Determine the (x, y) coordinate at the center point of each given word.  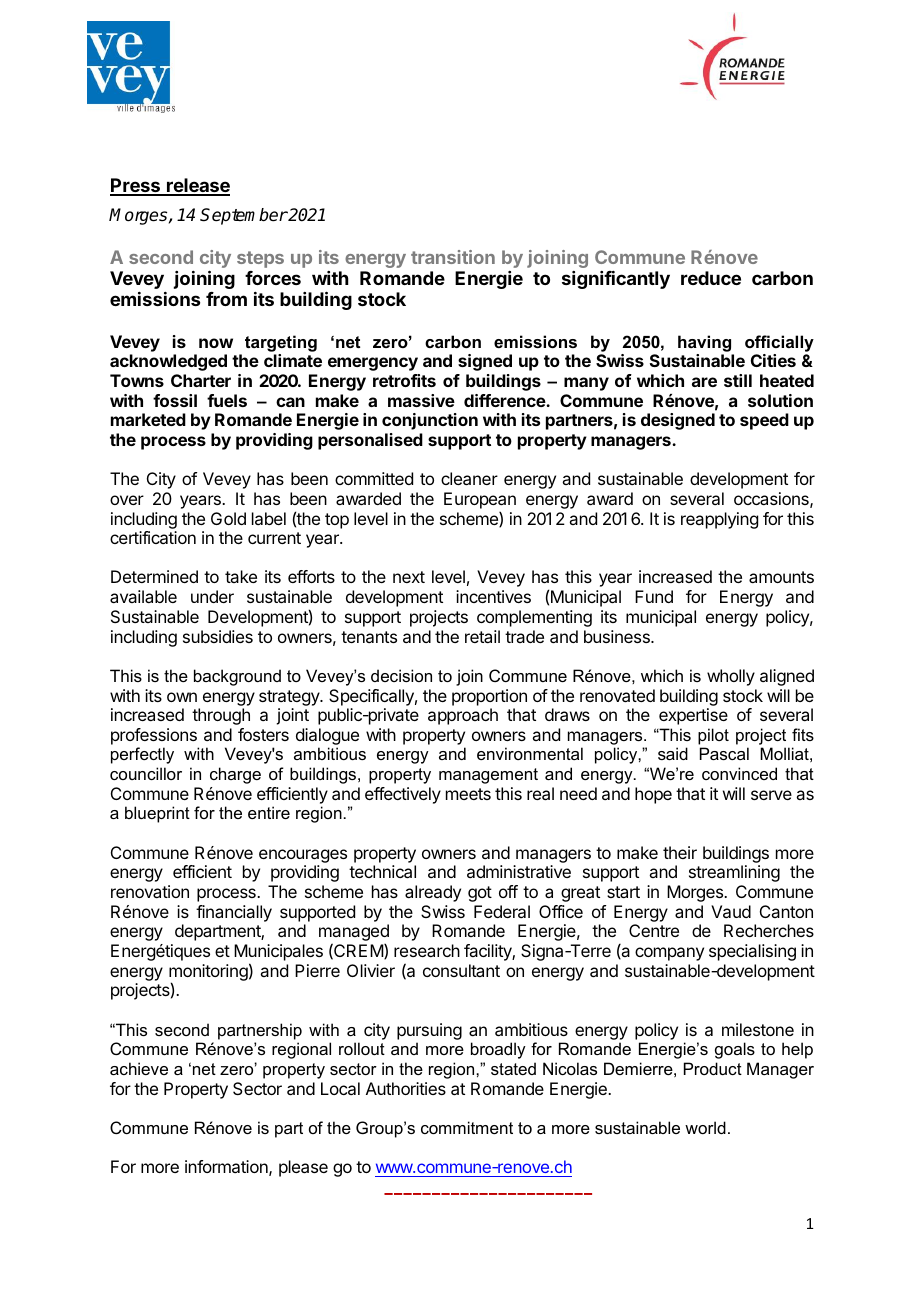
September (244, 216)
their (680, 852)
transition (453, 257)
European (480, 500)
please (303, 1168)
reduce (711, 278)
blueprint (157, 814)
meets (468, 794)
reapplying (719, 520)
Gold (228, 518)
